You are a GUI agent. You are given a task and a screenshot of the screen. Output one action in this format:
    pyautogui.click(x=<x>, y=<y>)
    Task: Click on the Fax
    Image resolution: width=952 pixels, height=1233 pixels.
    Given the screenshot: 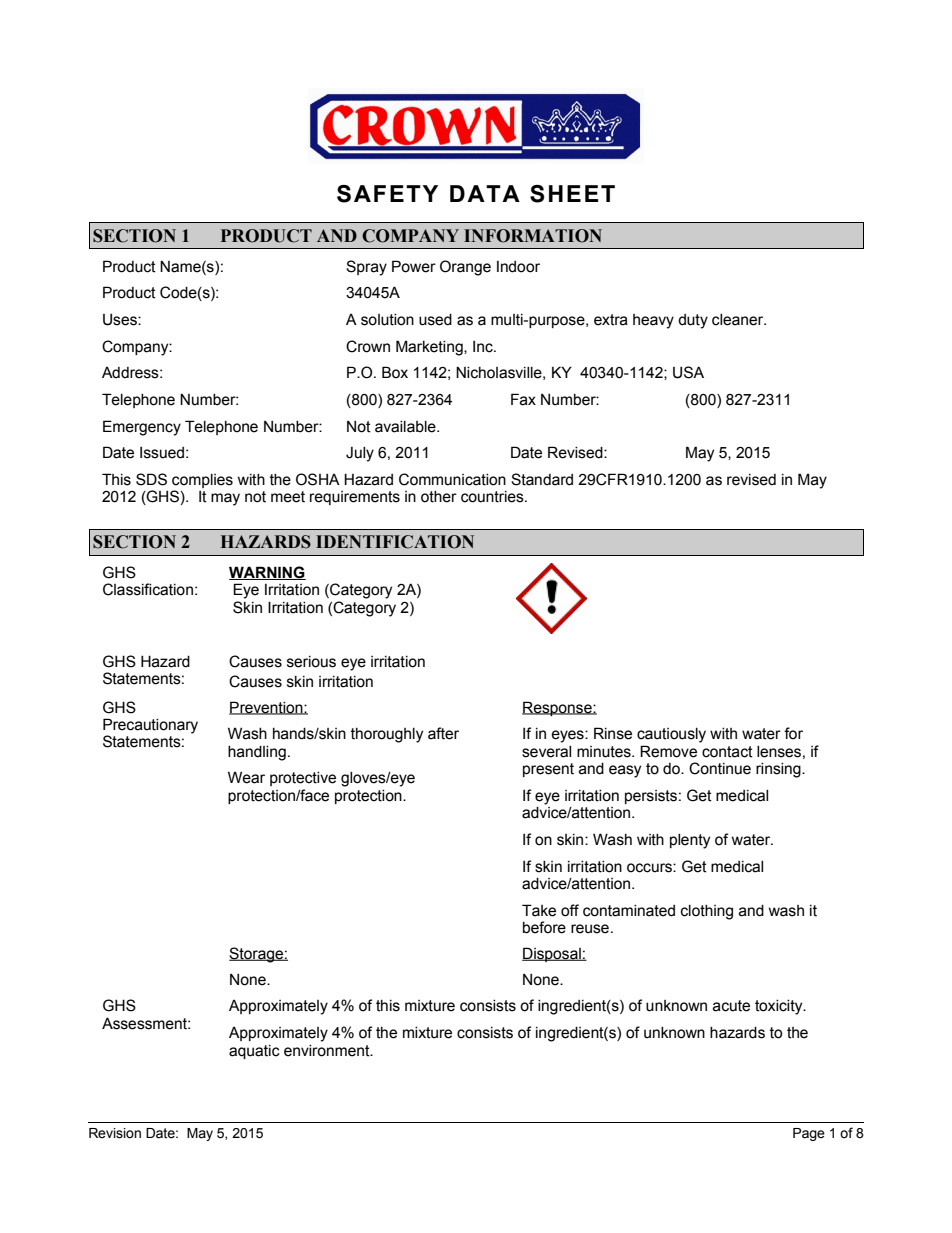 What is the action you would take?
    pyautogui.click(x=523, y=399)
